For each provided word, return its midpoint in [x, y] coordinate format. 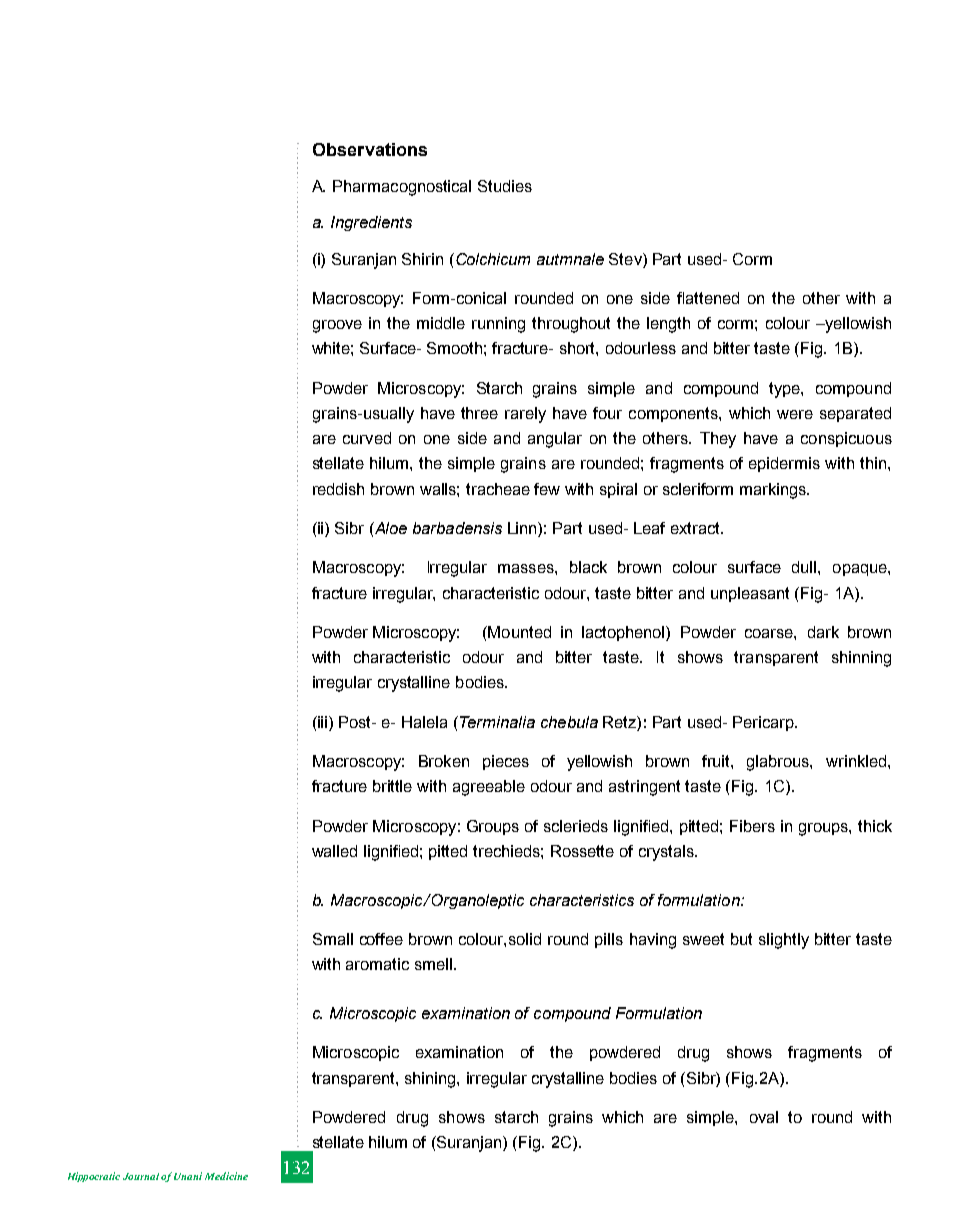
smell [433, 964]
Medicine [226, 1176]
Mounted [518, 632]
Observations [370, 149]
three [479, 413]
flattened [708, 298]
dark [823, 632]
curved [367, 438]
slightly [784, 941]
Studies [505, 186]
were [795, 414]
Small [333, 939]
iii [323, 722]
